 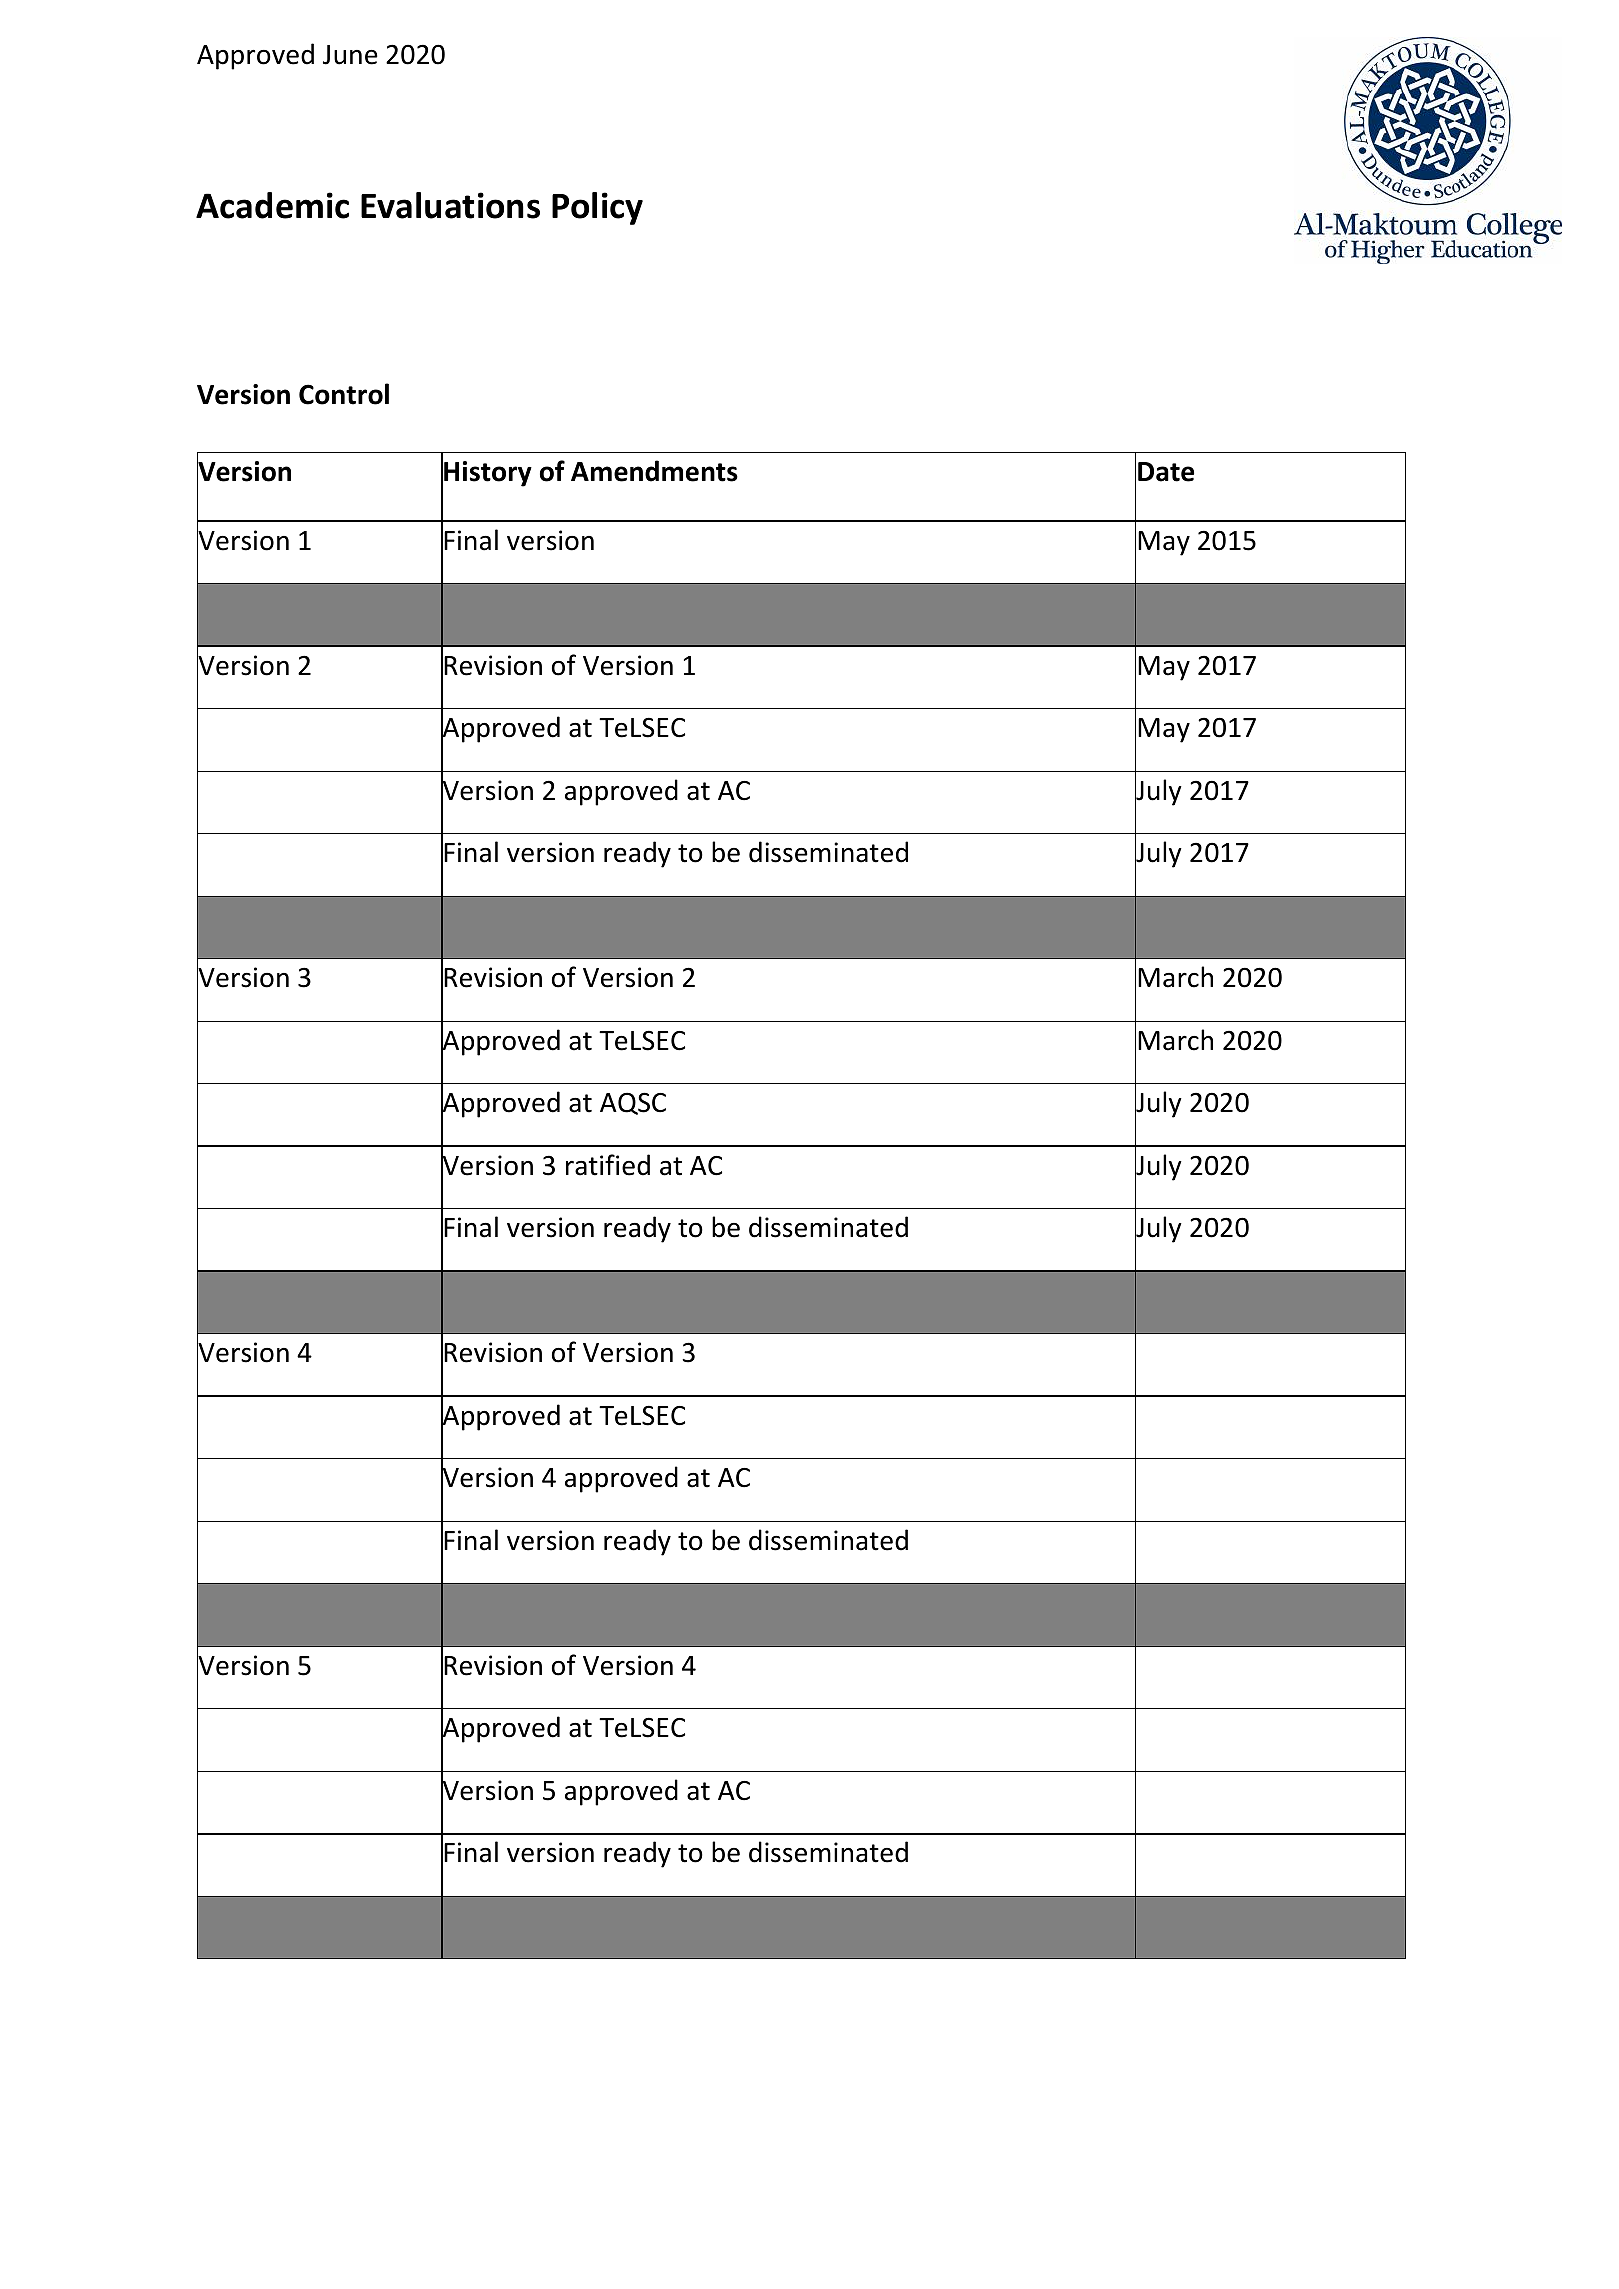 What do you see at coordinates (608, 1165) in the image?
I see `ratified` at bounding box center [608, 1165].
